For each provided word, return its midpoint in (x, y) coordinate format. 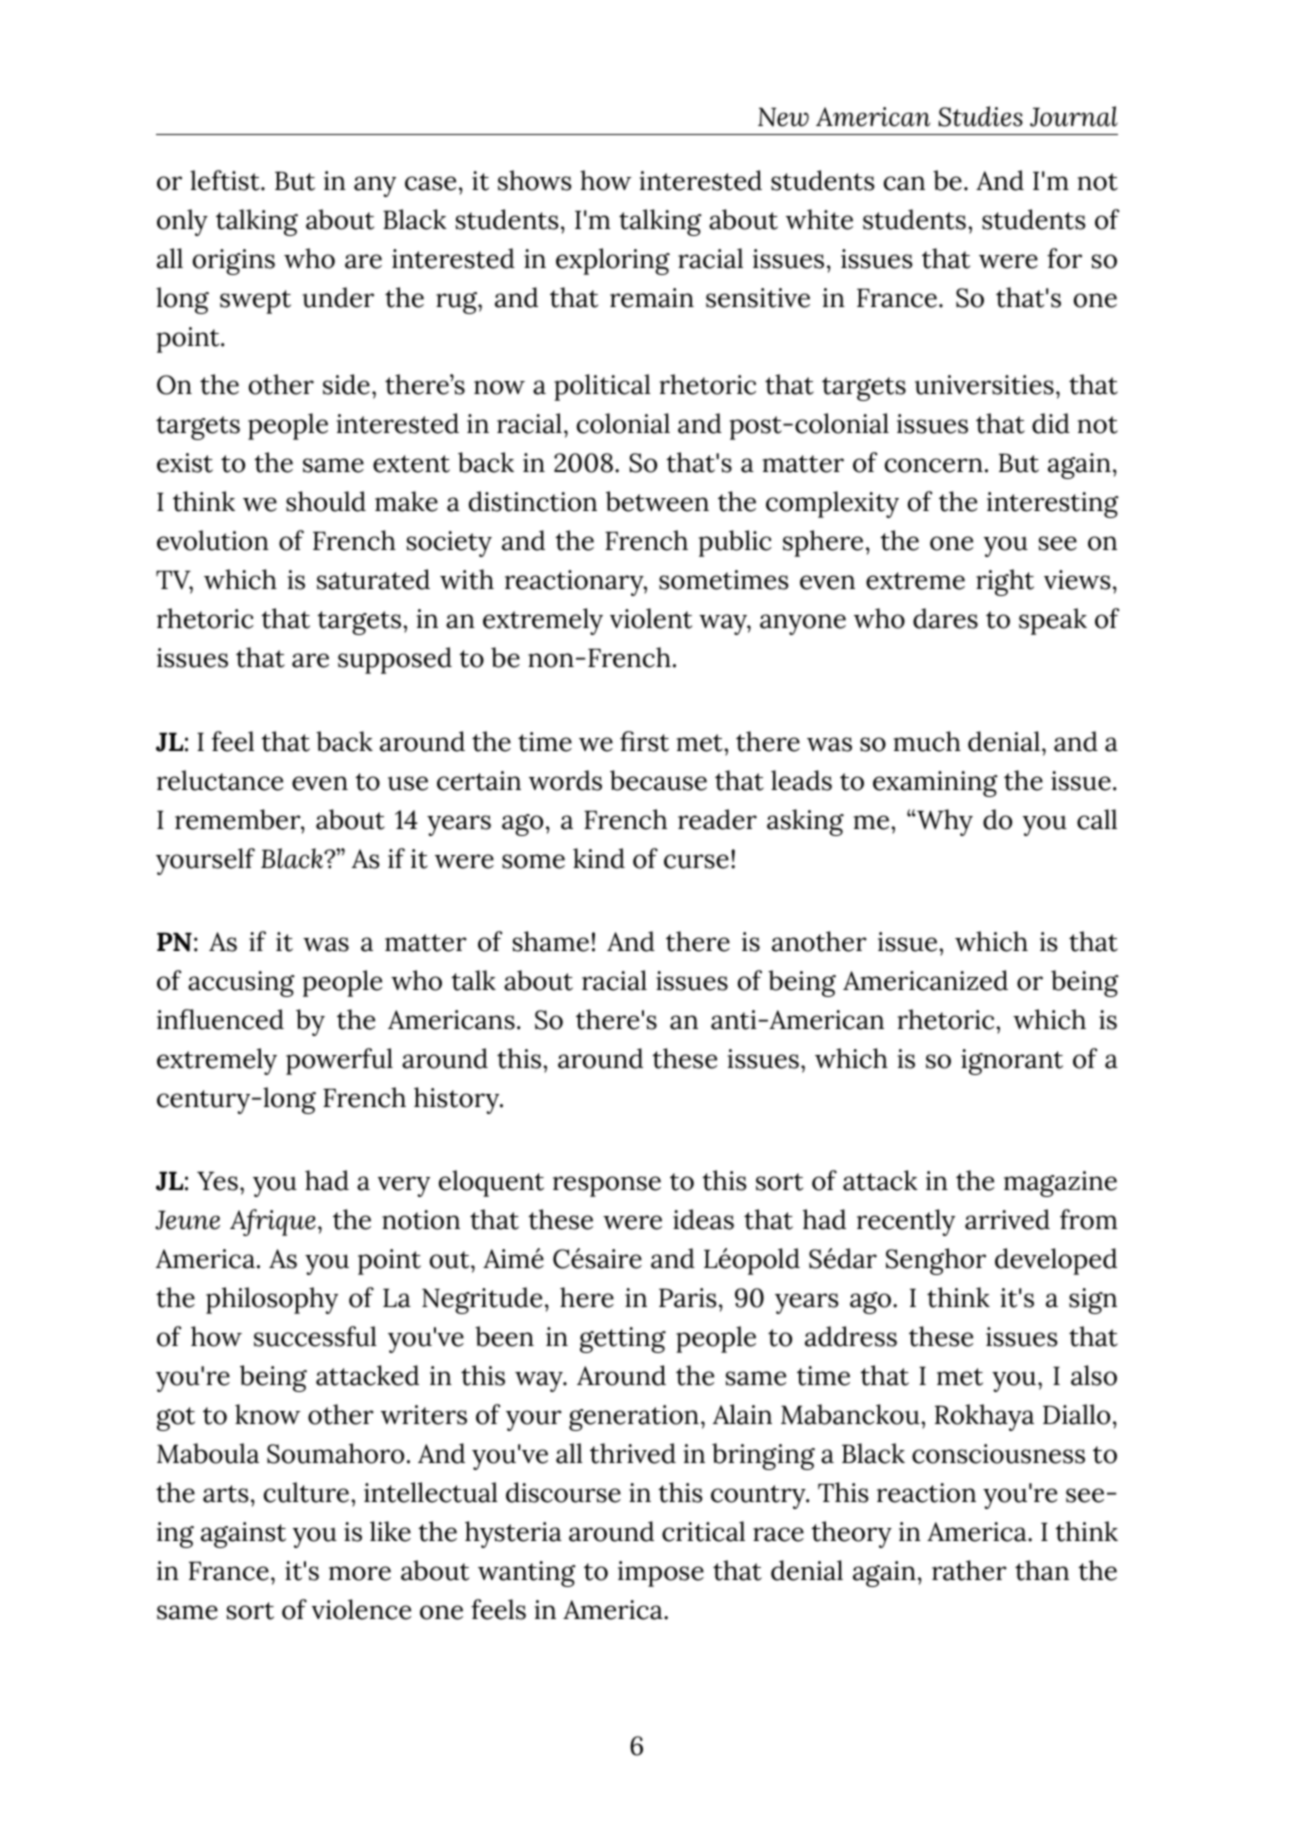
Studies (980, 116)
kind (599, 858)
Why (944, 822)
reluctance (220, 780)
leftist (226, 180)
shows (535, 180)
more (360, 1573)
